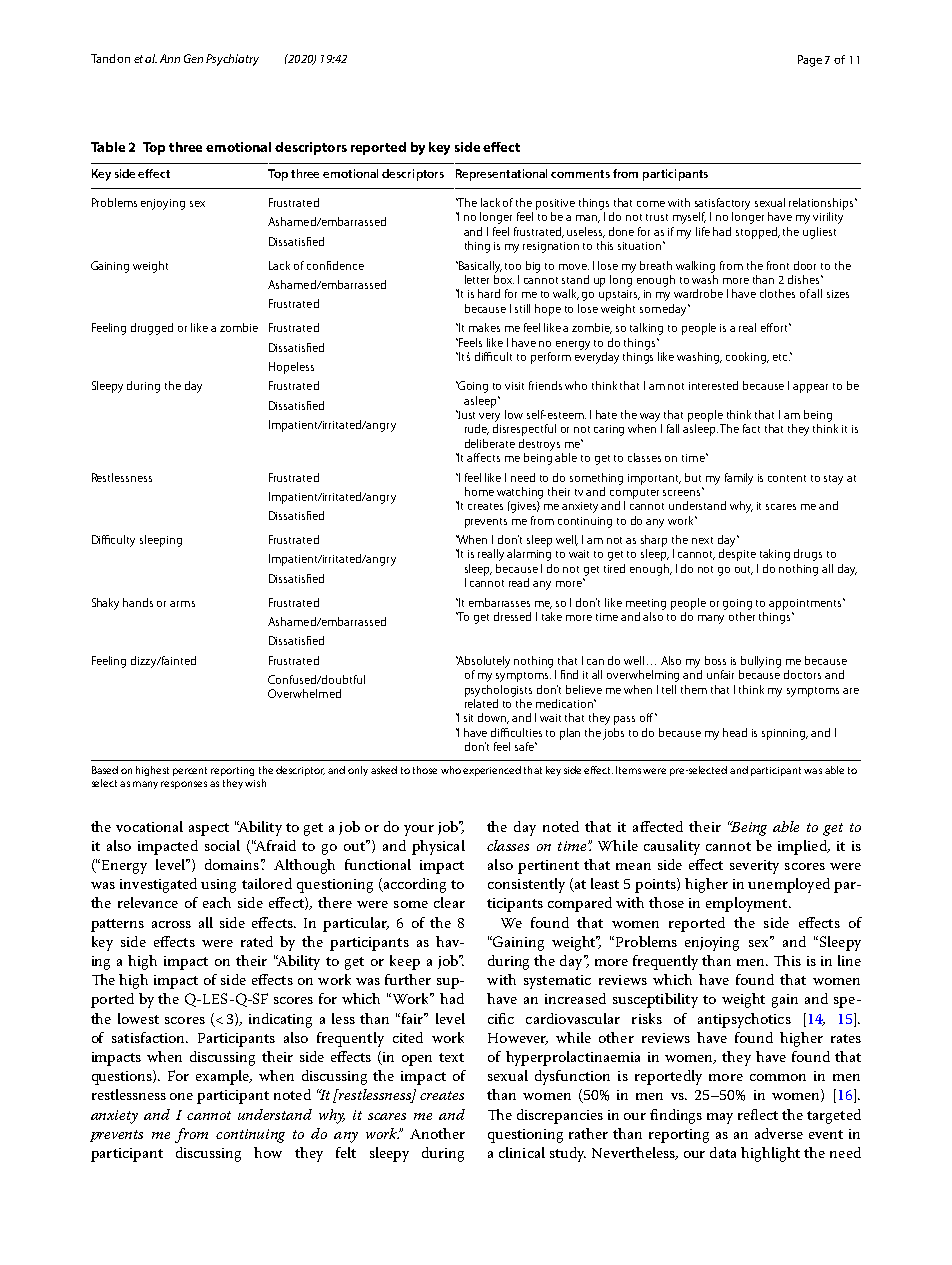 The height and width of the page is (1265, 952). I want to click on arms, so click(182, 604).
